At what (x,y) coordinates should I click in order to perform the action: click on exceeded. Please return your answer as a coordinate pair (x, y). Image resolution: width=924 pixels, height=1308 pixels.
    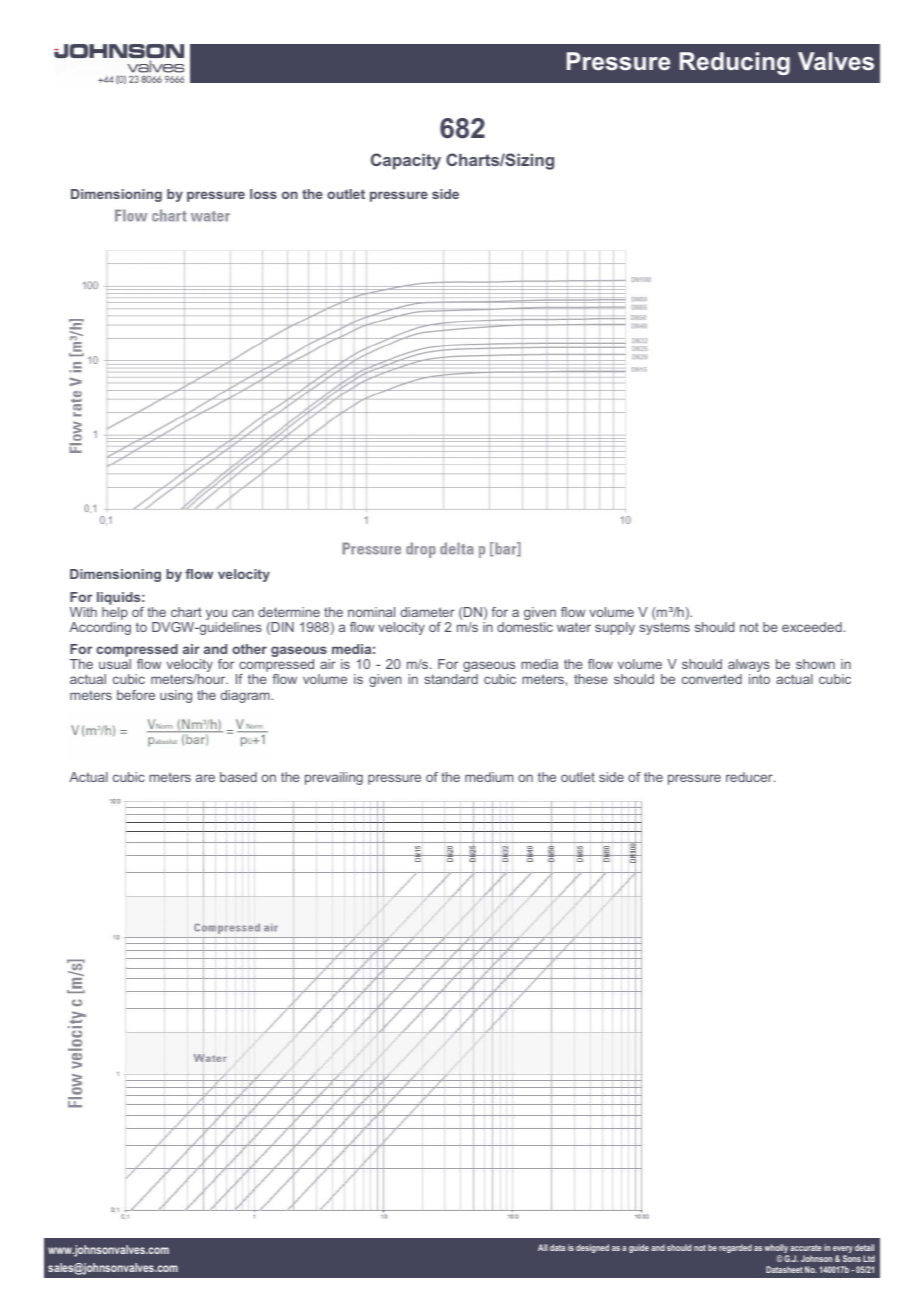
    Looking at the image, I should click on (812, 627).
